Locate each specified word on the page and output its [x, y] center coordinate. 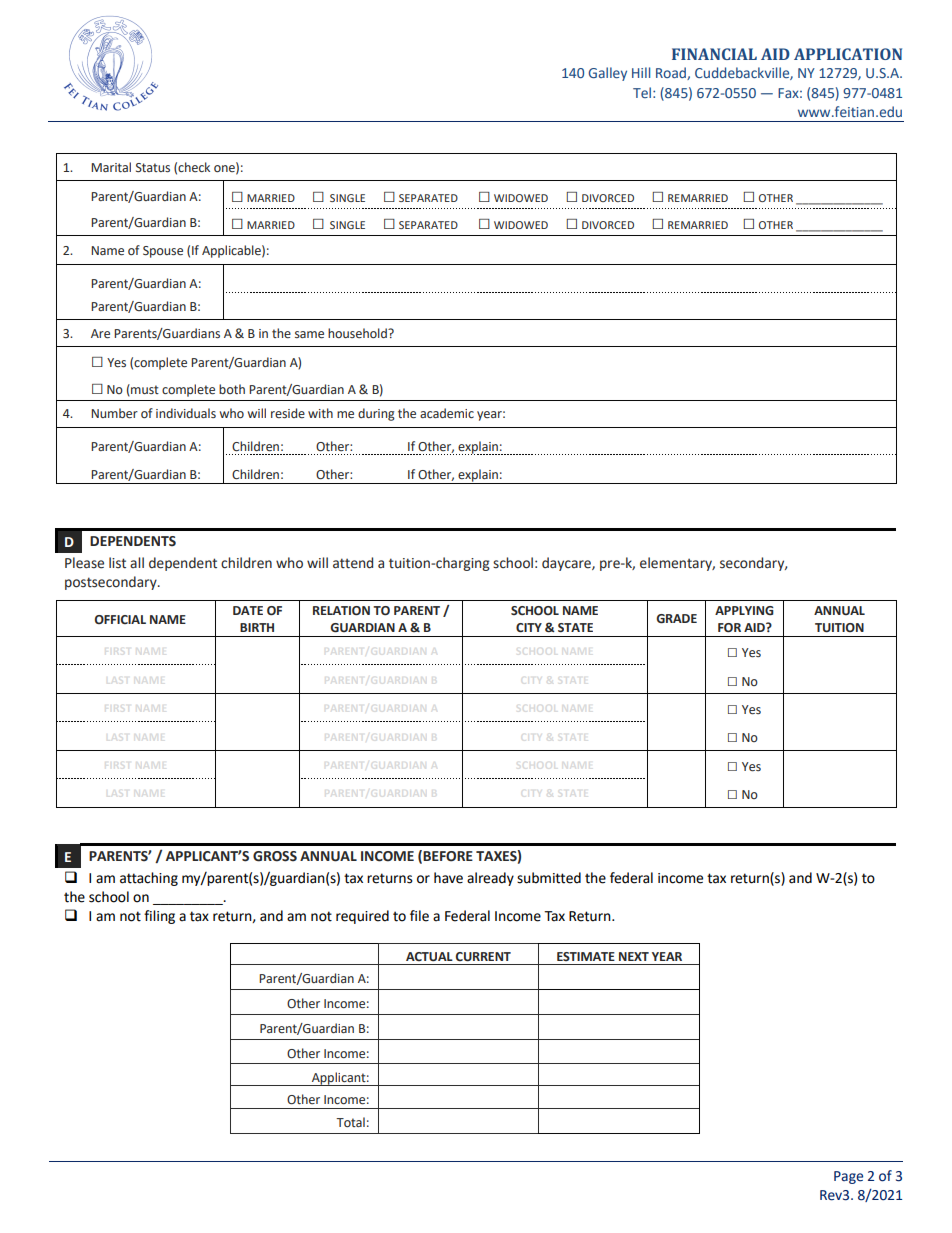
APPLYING [744, 611]
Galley [607, 74]
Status [153, 167]
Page [848, 1177]
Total [350, 1122]
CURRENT [483, 957]
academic [447, 413]
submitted [549, 878]
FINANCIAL [714, 54]
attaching [149, 879]
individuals [186, 413]
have [448, 878]
